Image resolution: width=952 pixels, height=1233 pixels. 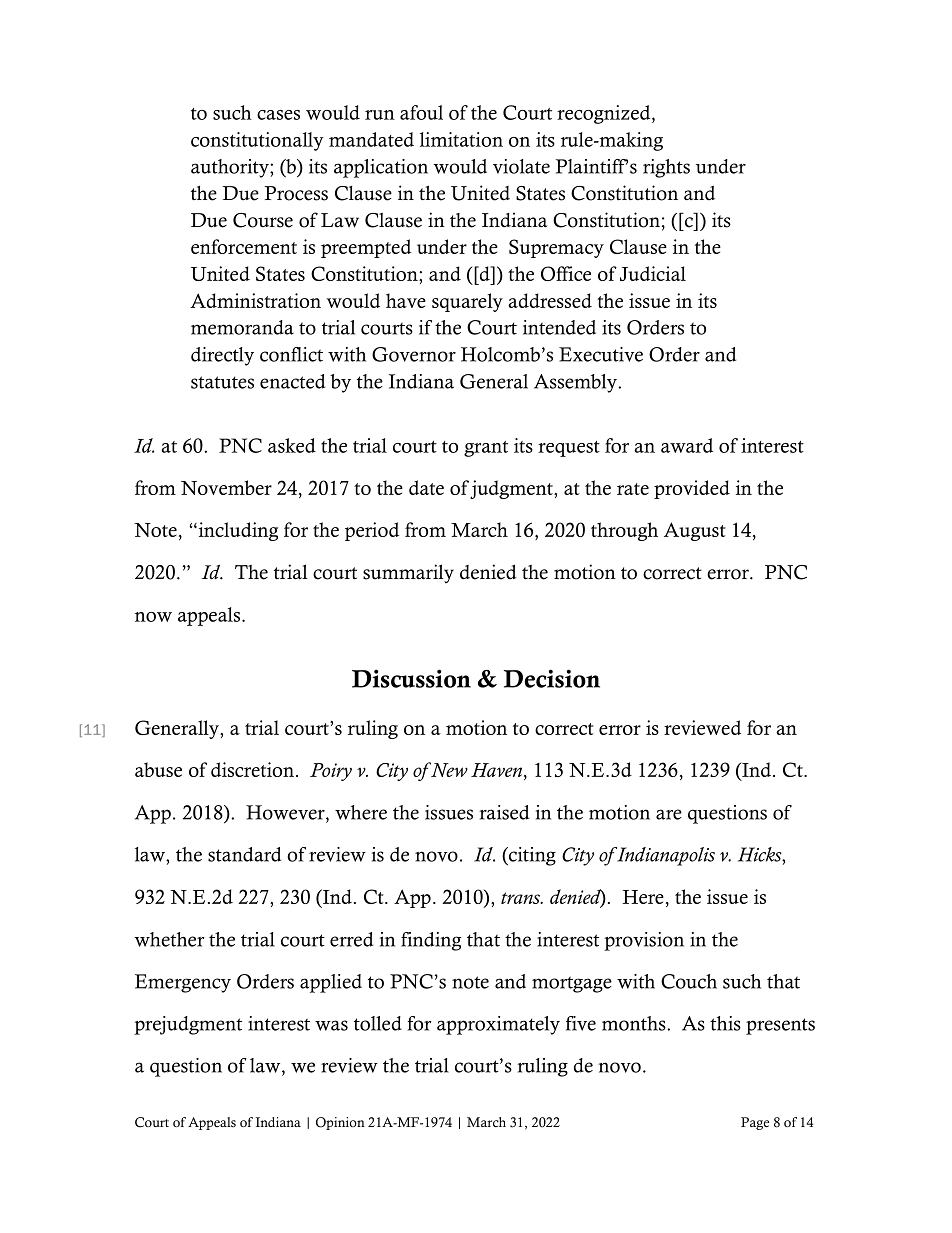 I want to click on New, so click(x=448, y=769).
